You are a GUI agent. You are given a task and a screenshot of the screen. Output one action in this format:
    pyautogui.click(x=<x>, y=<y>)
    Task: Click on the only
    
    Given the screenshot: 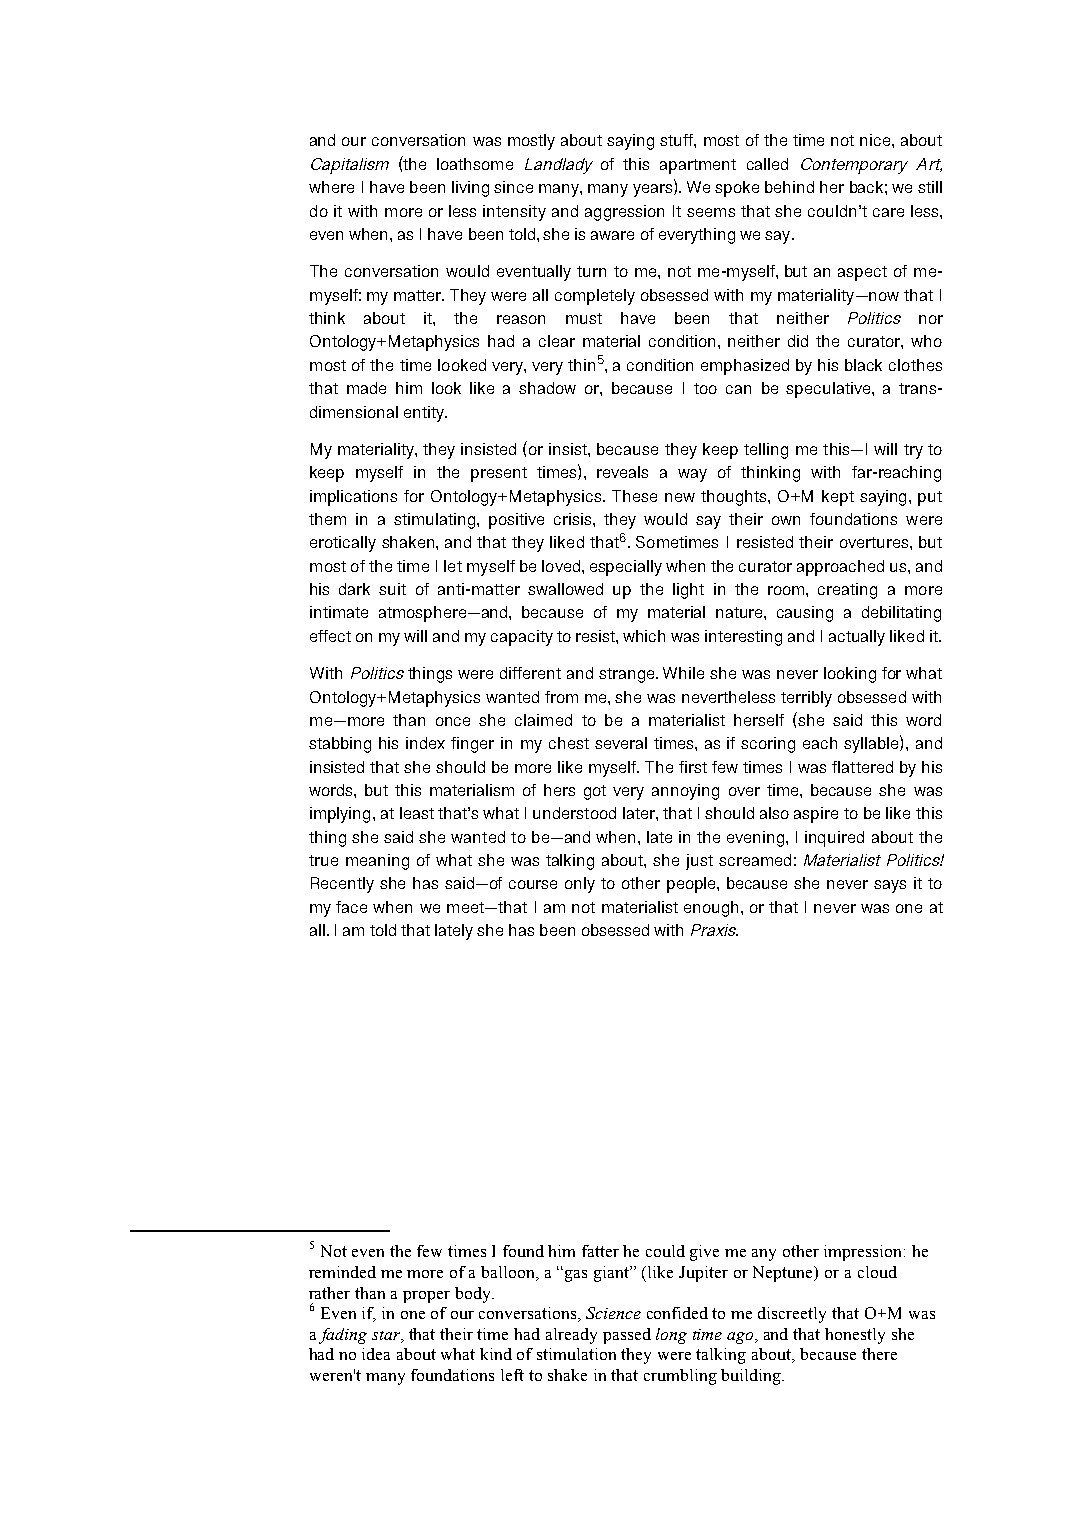 What is the action you would take?
    pyautogui.click(x=580, y=885)
